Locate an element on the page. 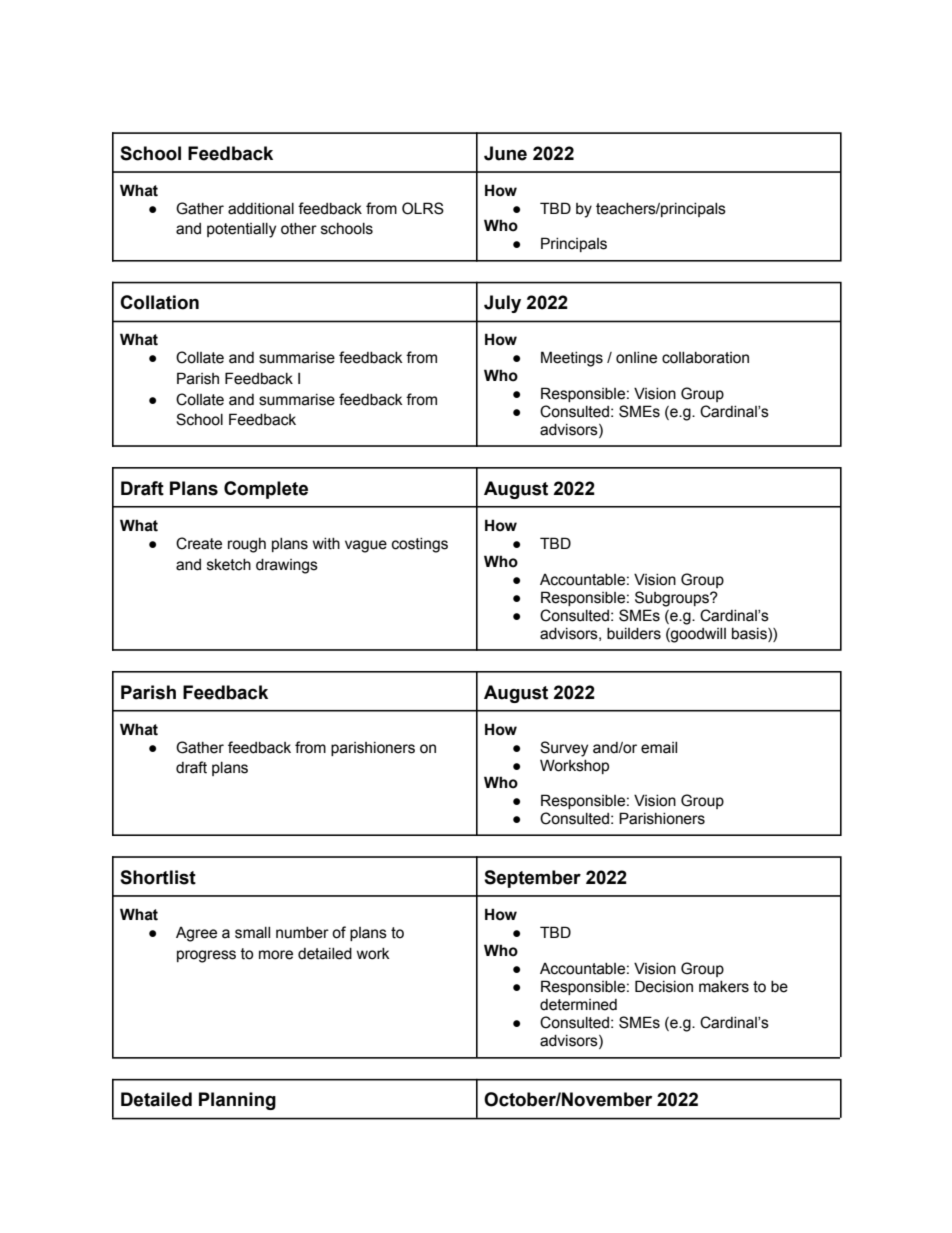  collaboration is located at coordinates (705, 358).
